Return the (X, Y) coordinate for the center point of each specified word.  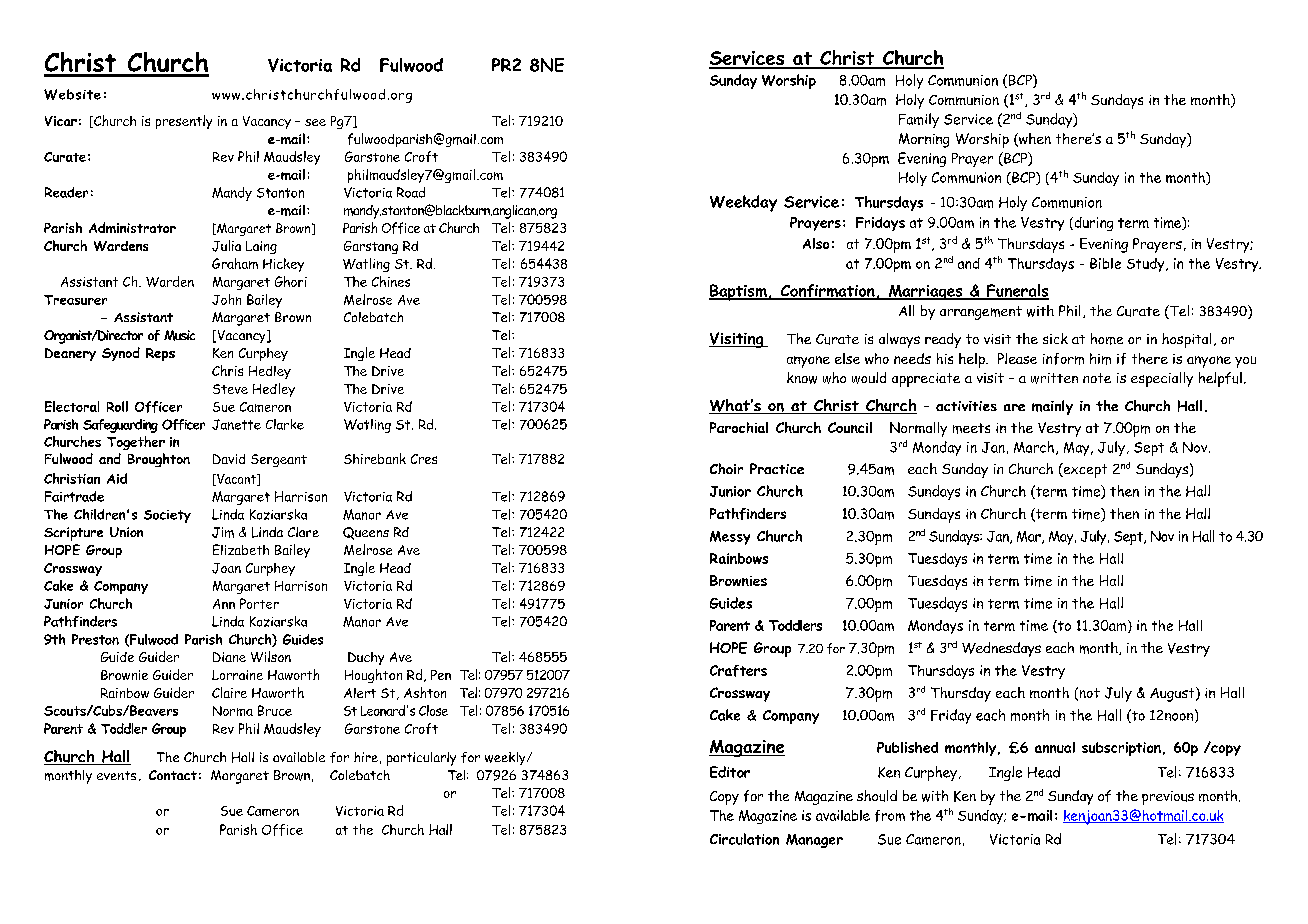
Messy (730, 538)
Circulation (744, 839)
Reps (160, 354)
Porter (259, 603)
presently (184, 122)
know (802, 378)
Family (919, 120)
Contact (173, 775)
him (1100, 359)
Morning (924, 140)
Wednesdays (1001, 649)
